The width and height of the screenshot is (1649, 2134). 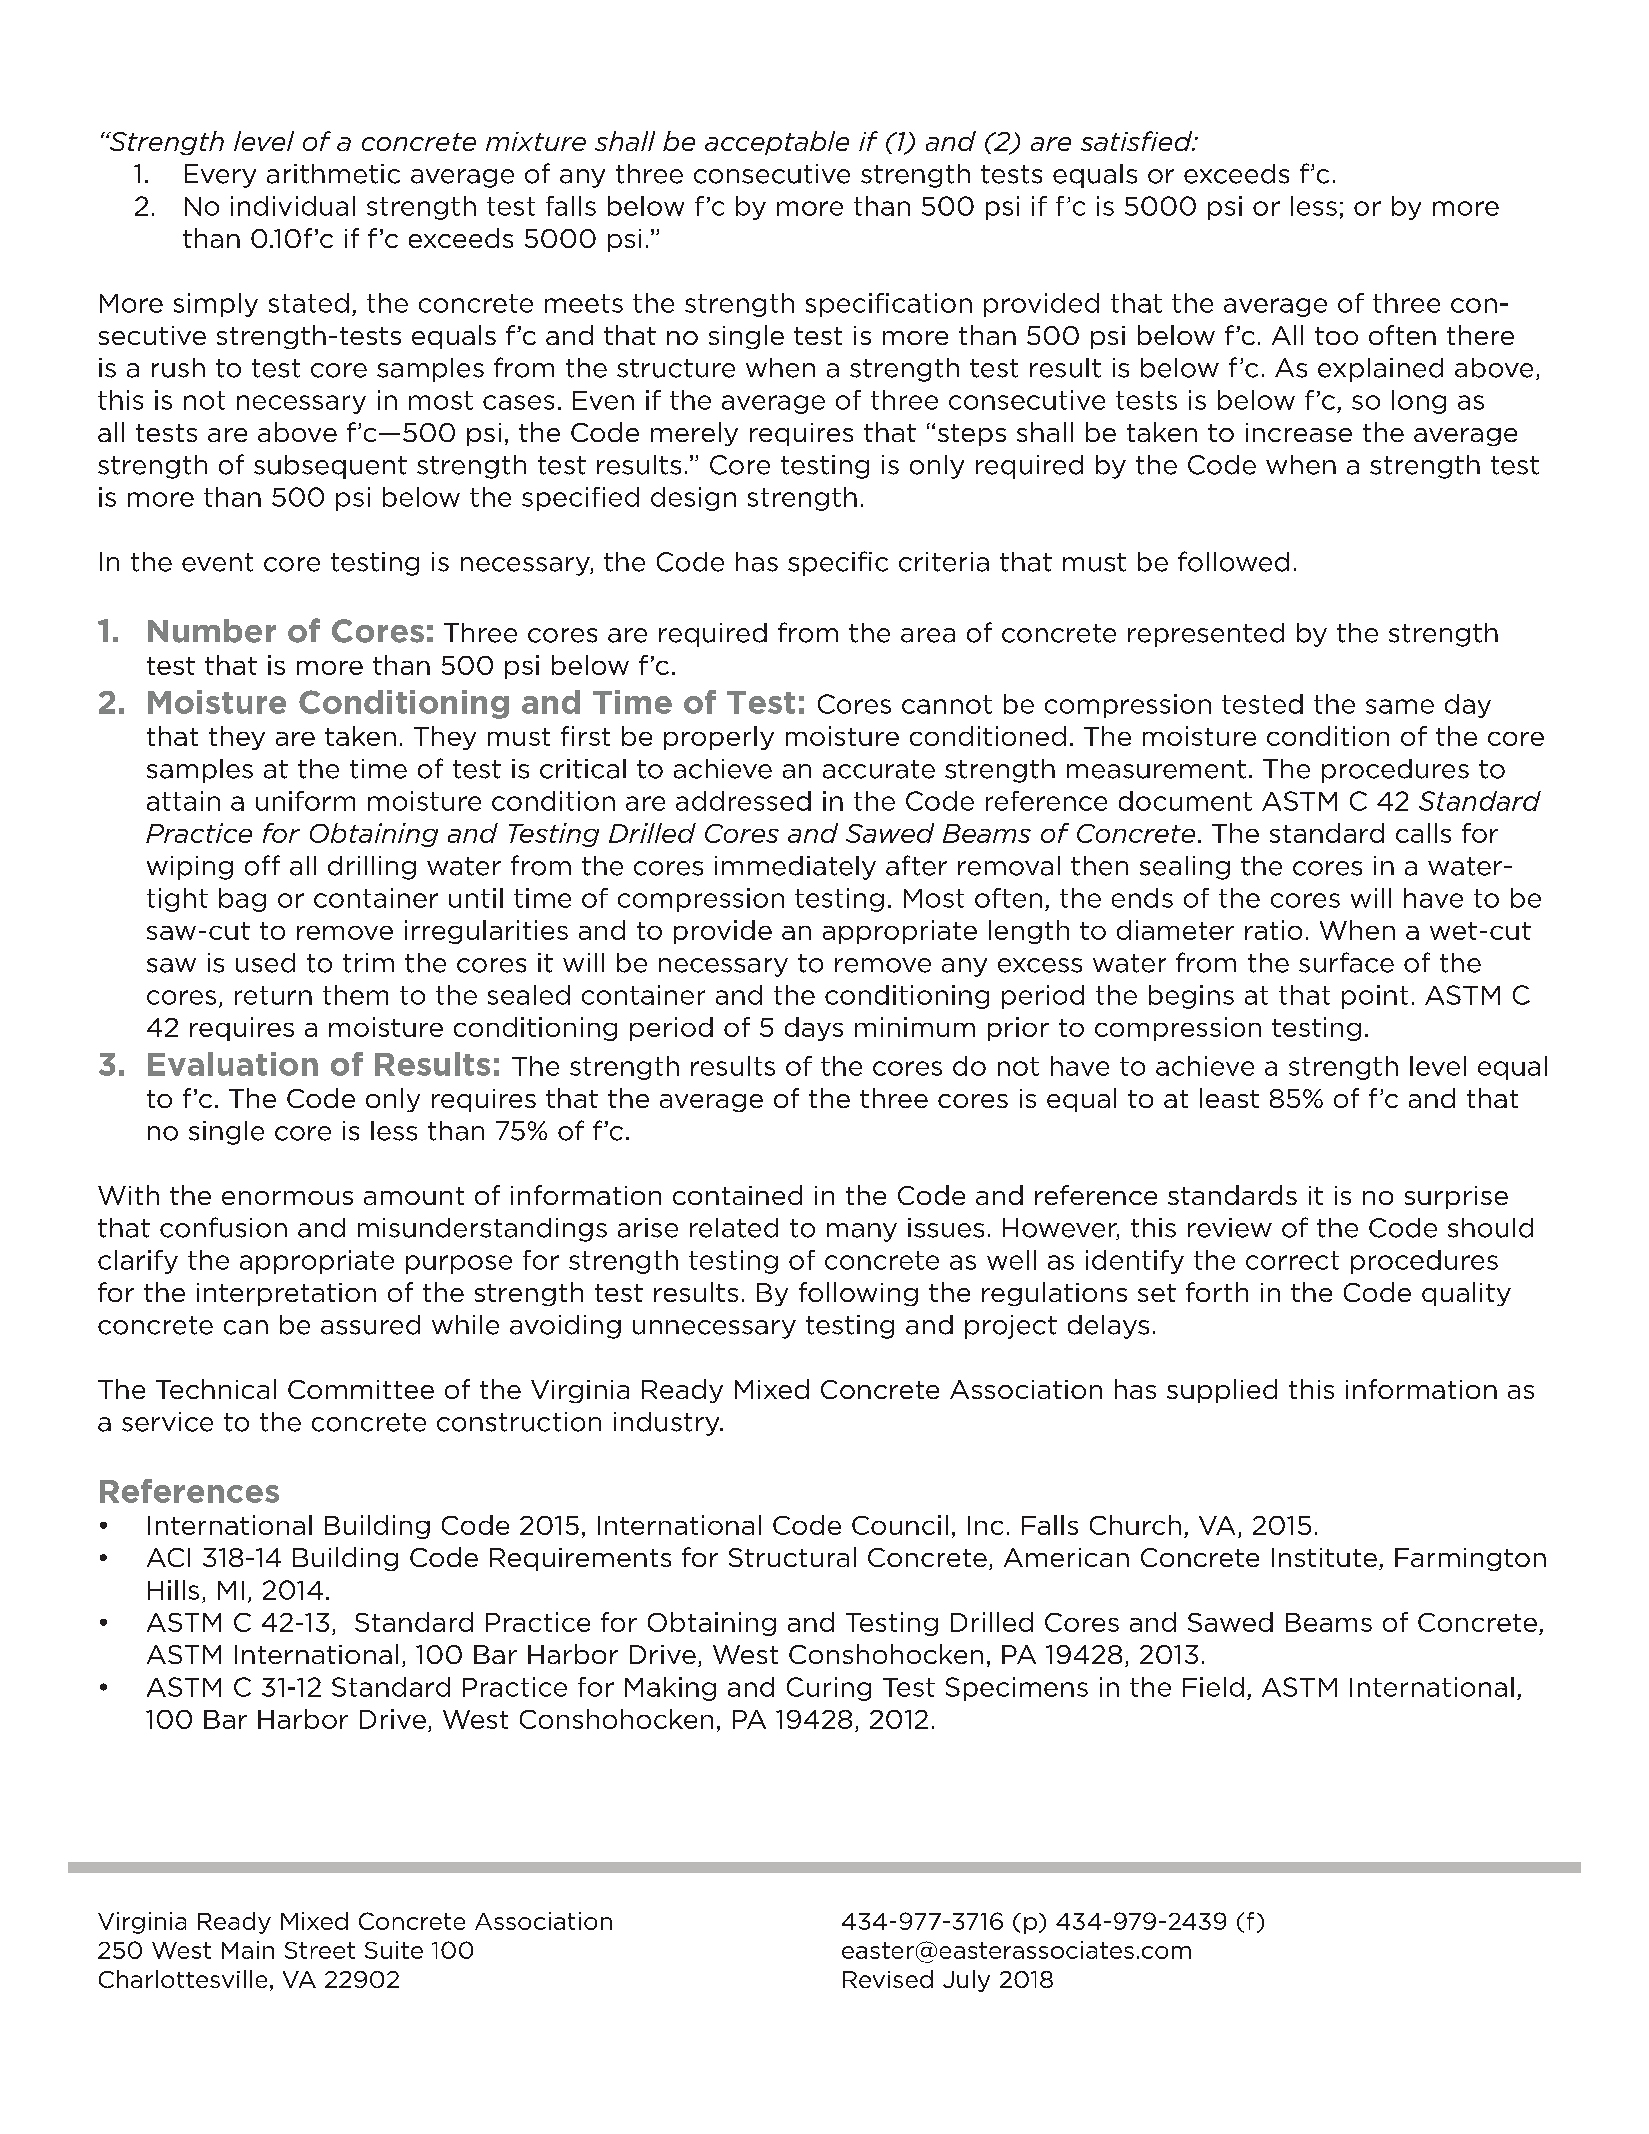 I want to click on Revised, so click(x=888, y=1979).
